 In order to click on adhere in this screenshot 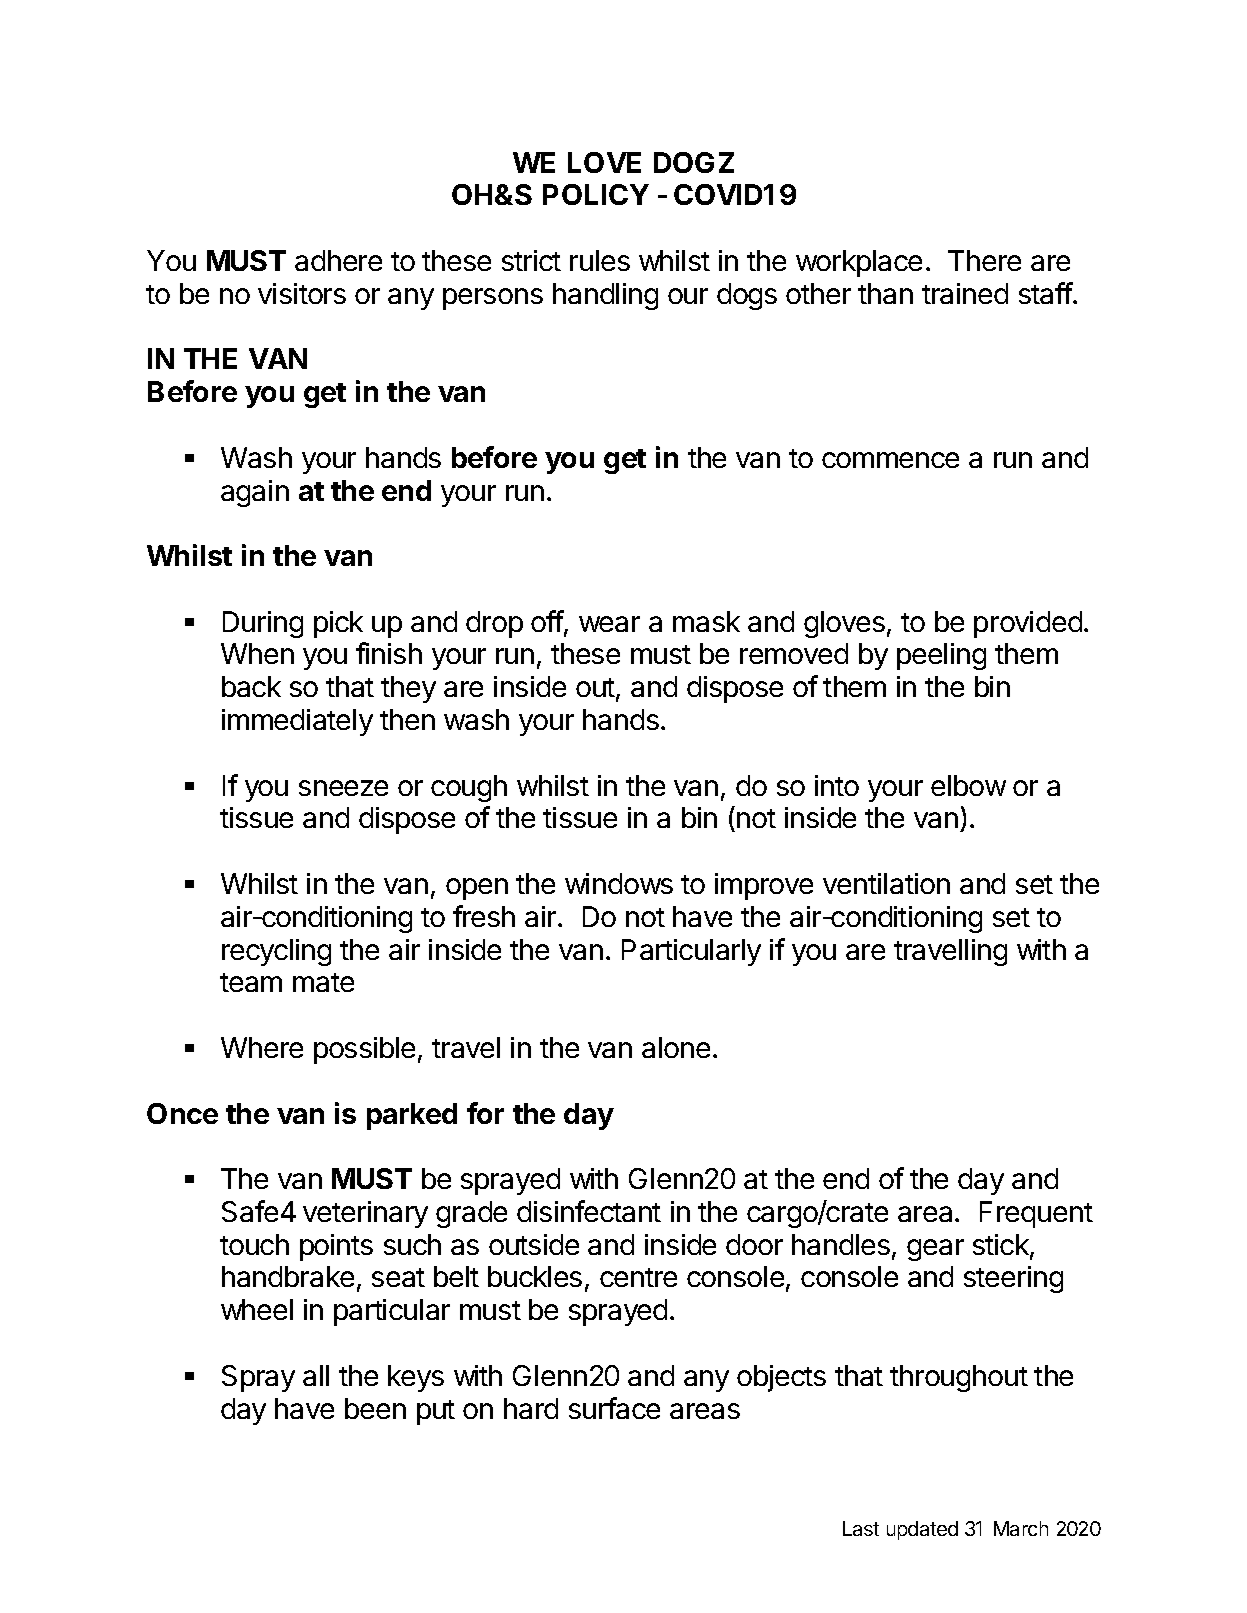, I will do `click(338, 260)`.
